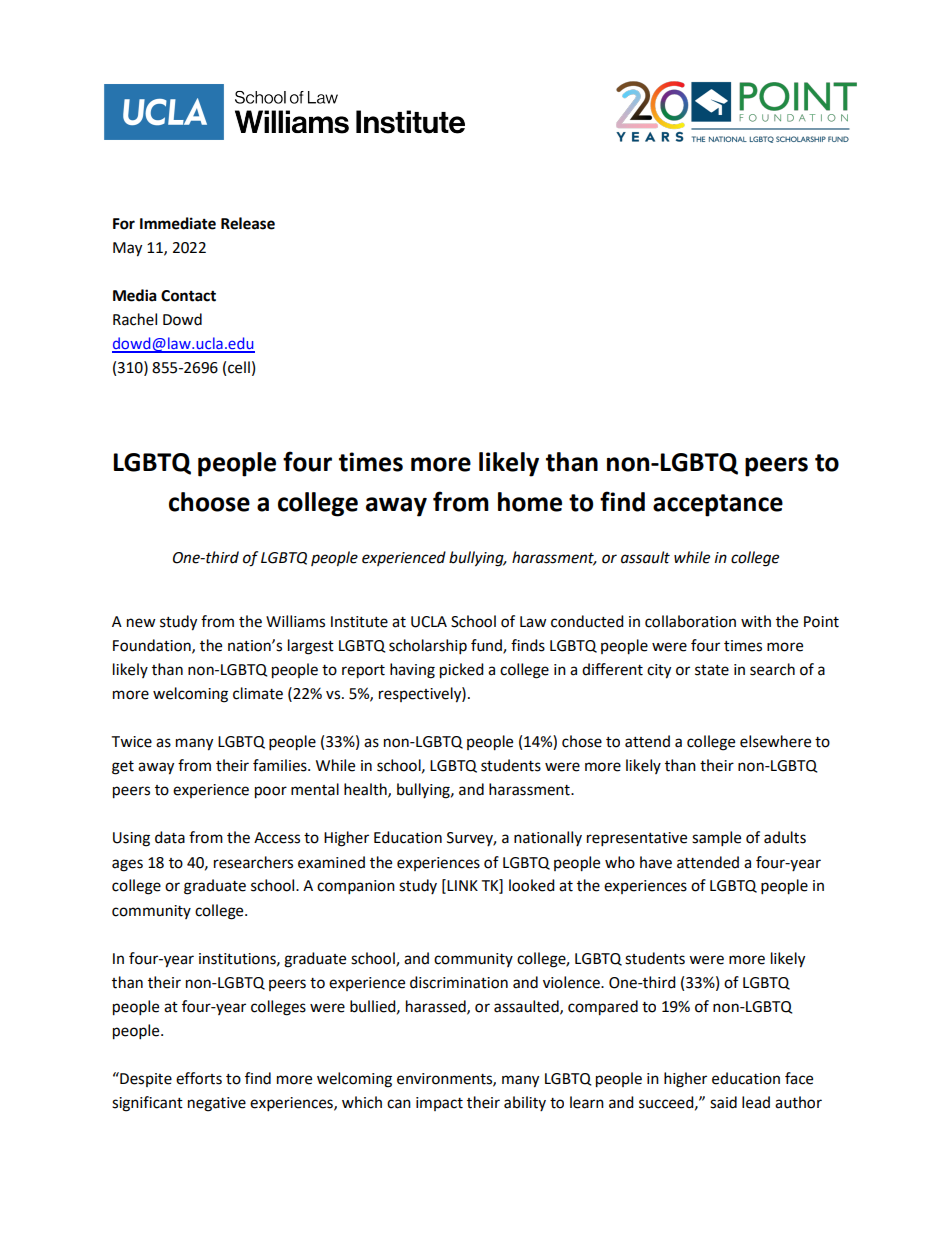 This page has width=952, height=1233. Describe the element at coordinates (141, 623) in the page. I see `new` at that location.
